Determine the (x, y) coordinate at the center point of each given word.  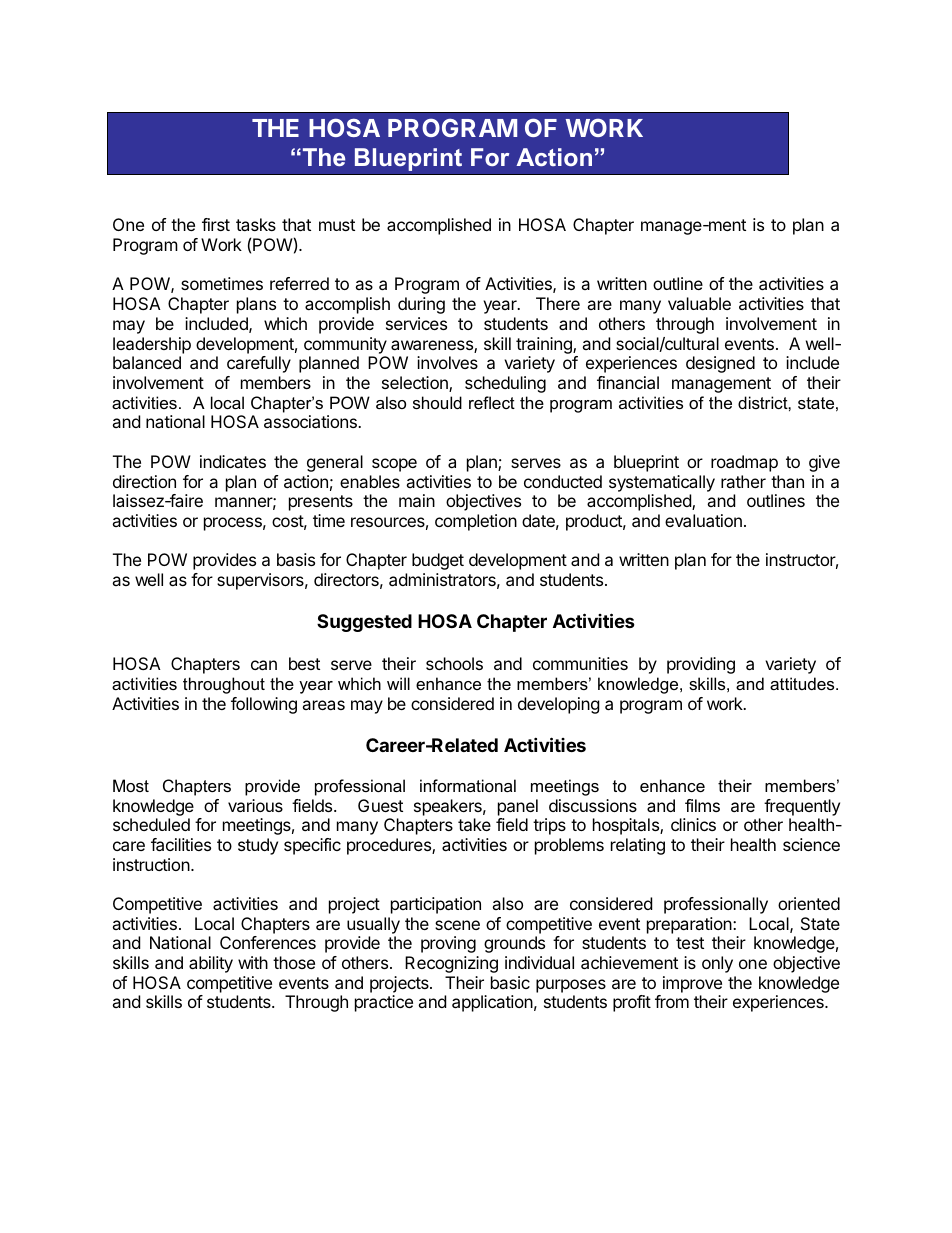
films (702, 805)
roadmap (744, 463)
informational (468, 785)
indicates (233, 461)
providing (701, 665)
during (421, 305)
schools (454, 663)
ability (211, 964)
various (255, 805)
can (264, 665)
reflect (492, 402)
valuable (699, 303)
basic (510, 982)
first (216, 224)
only (717, 964)
